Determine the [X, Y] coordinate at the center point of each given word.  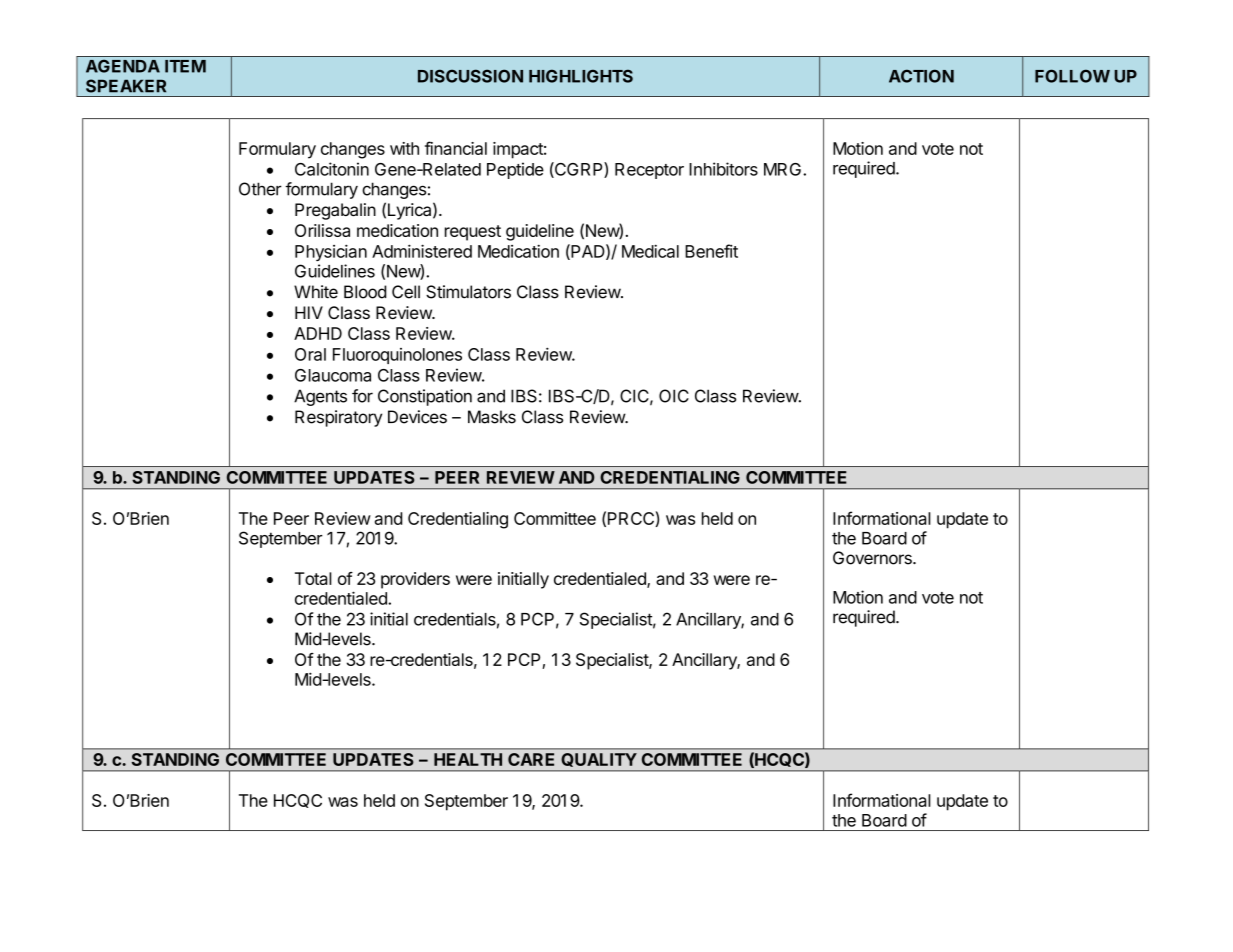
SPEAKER [126, 86]
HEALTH [468, 759]
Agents [320, 397]
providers [415, 580]
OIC [674, 396]
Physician [331, 252]
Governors [873, 558]
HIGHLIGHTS [581, 76]
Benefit [711, 251]
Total [313, 578]
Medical [650, 251]
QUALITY [599, 760]
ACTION [921, 76]
